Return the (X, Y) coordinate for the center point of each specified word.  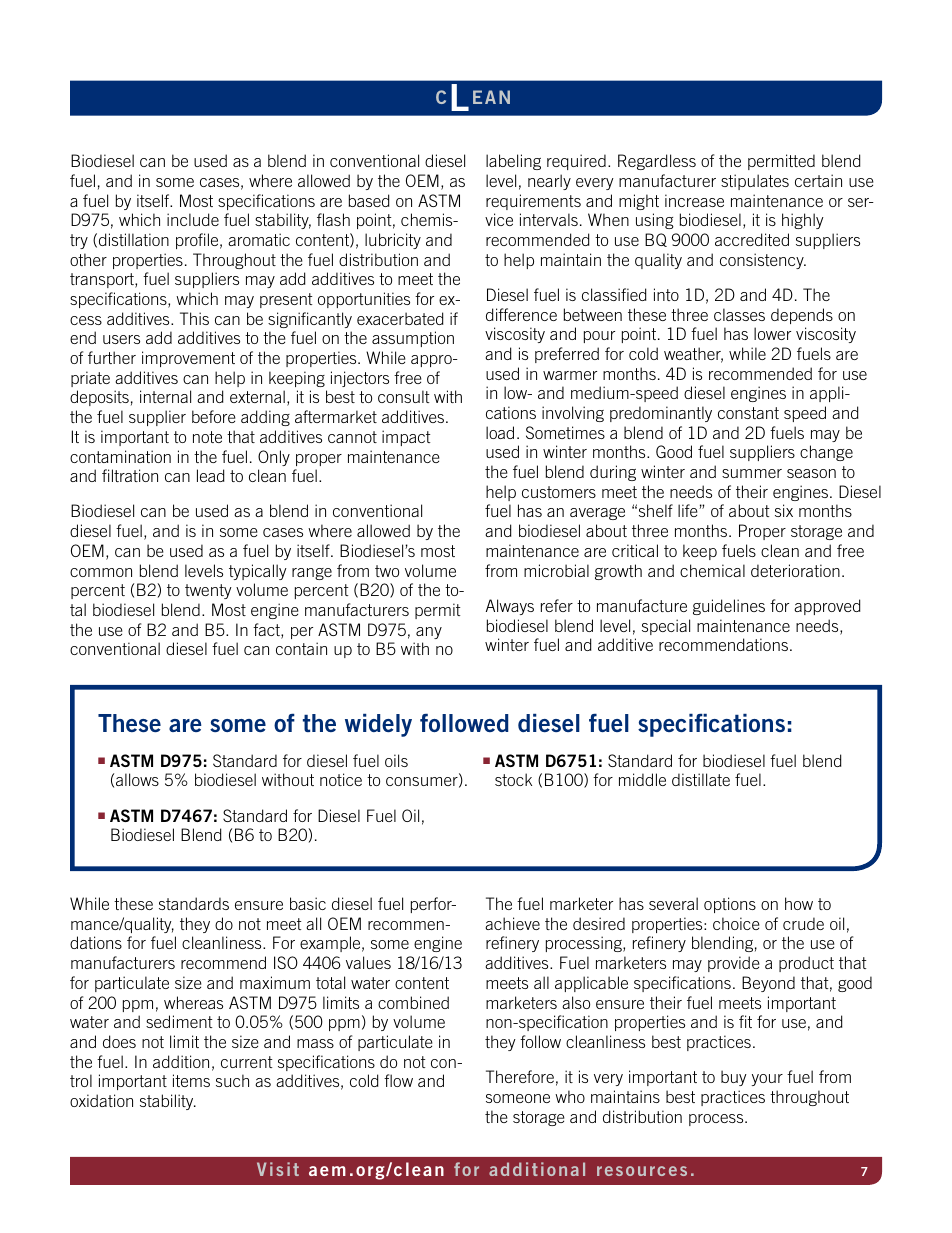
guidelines (729, 607)
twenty (208, 591)
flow (398, 1080)
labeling (513, 162)
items (191, 1080)
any (429, 633)
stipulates (755, 182)
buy (734, 1078)
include (193, 219)
